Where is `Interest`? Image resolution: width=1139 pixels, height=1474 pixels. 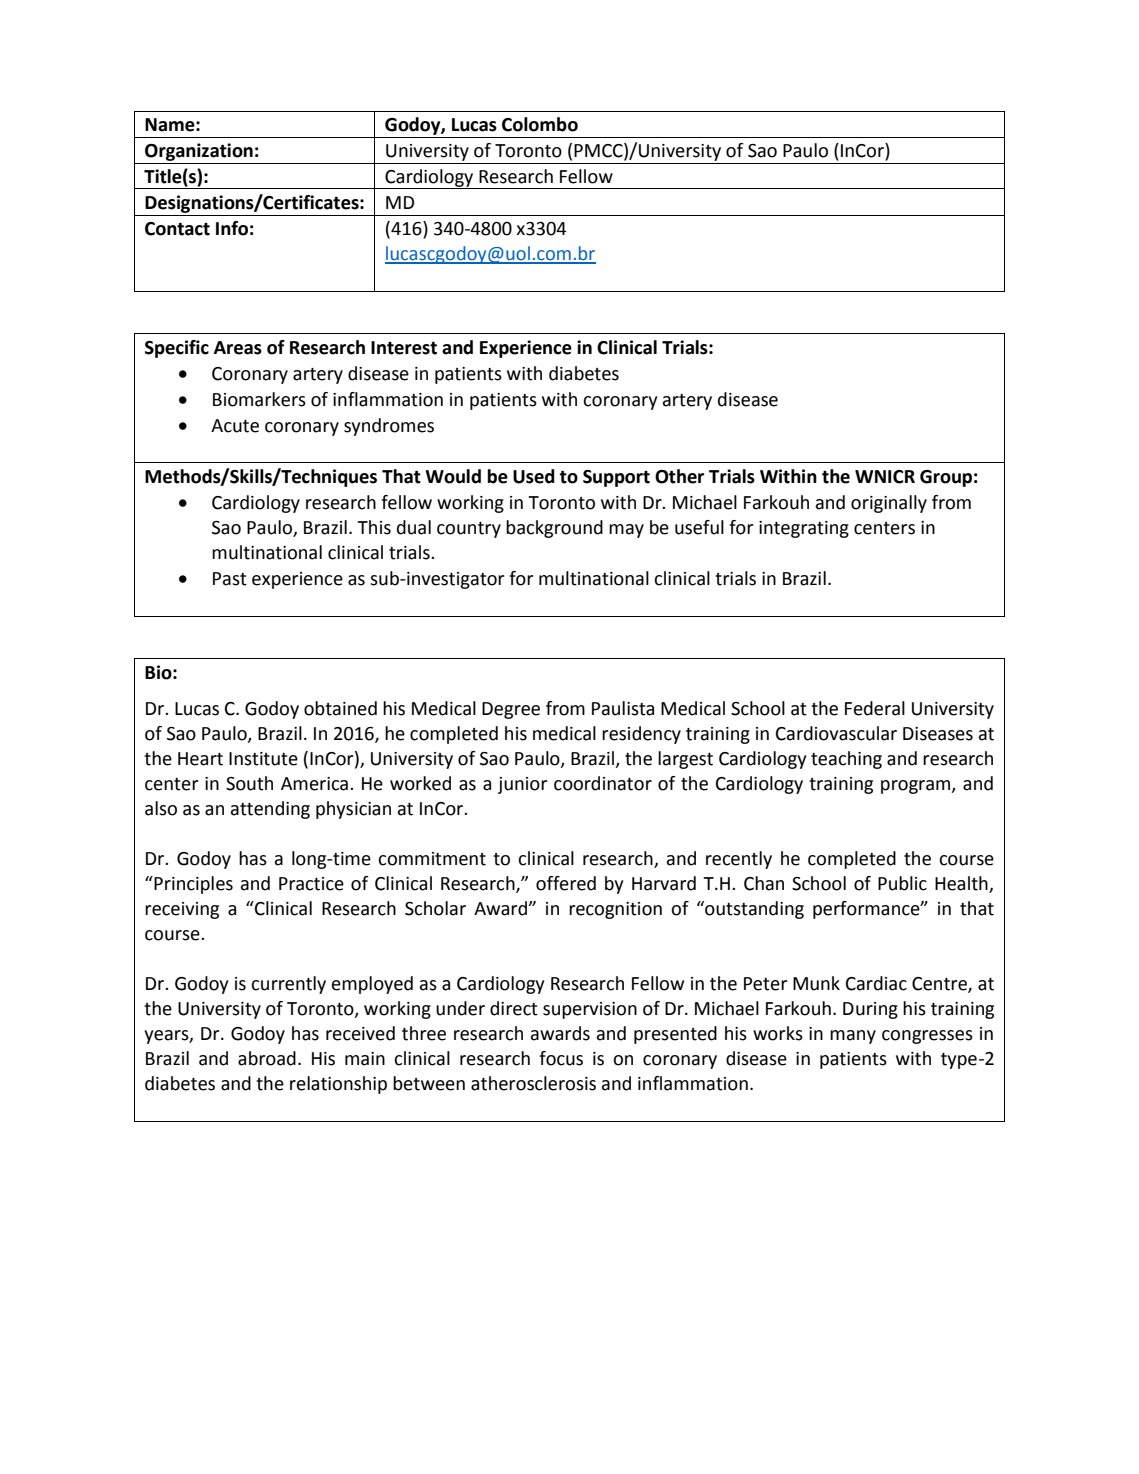
Interest is located at coordinates (404, 348).
